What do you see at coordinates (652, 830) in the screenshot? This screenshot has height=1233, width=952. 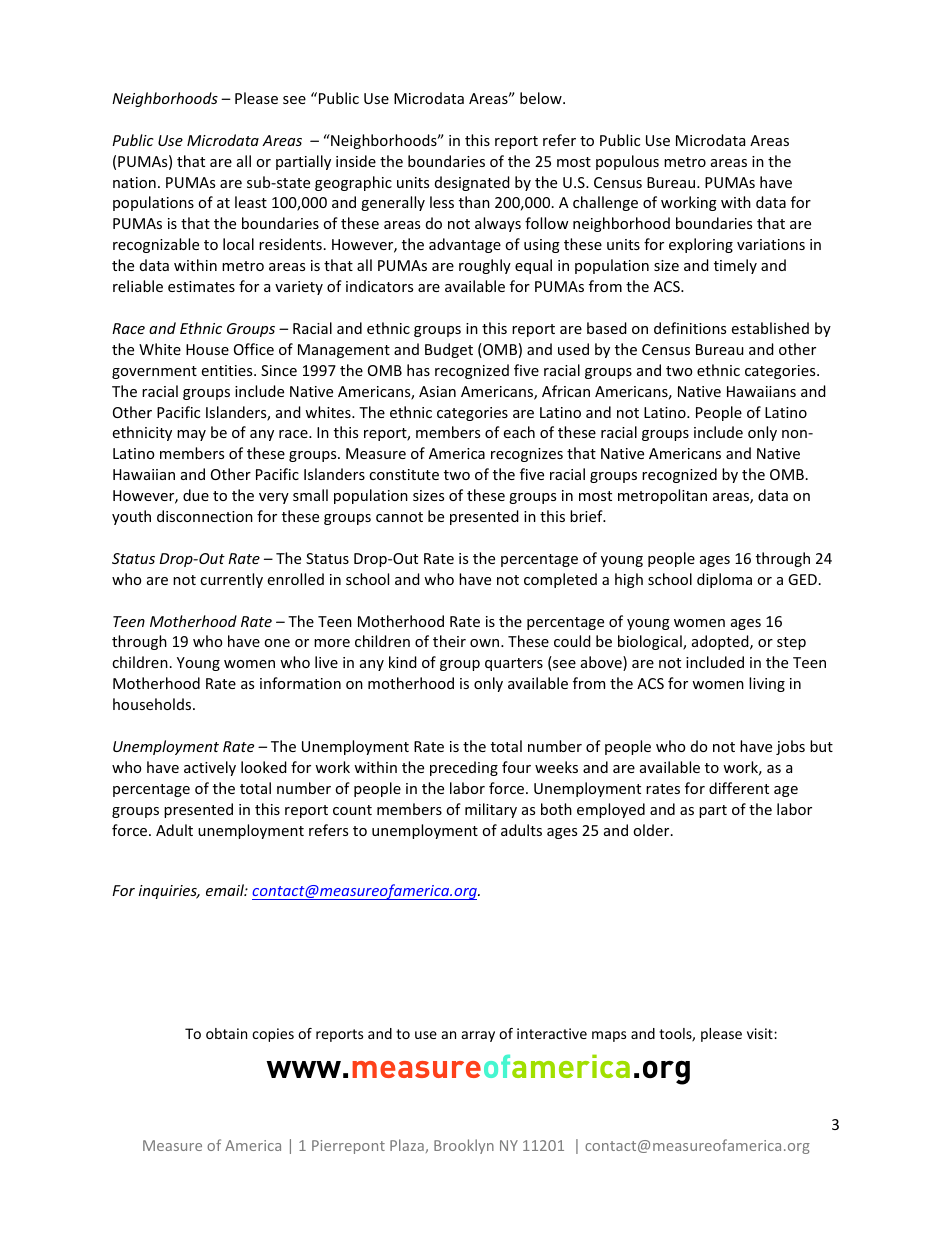 I see `older` at bounding box center [652, 830].
